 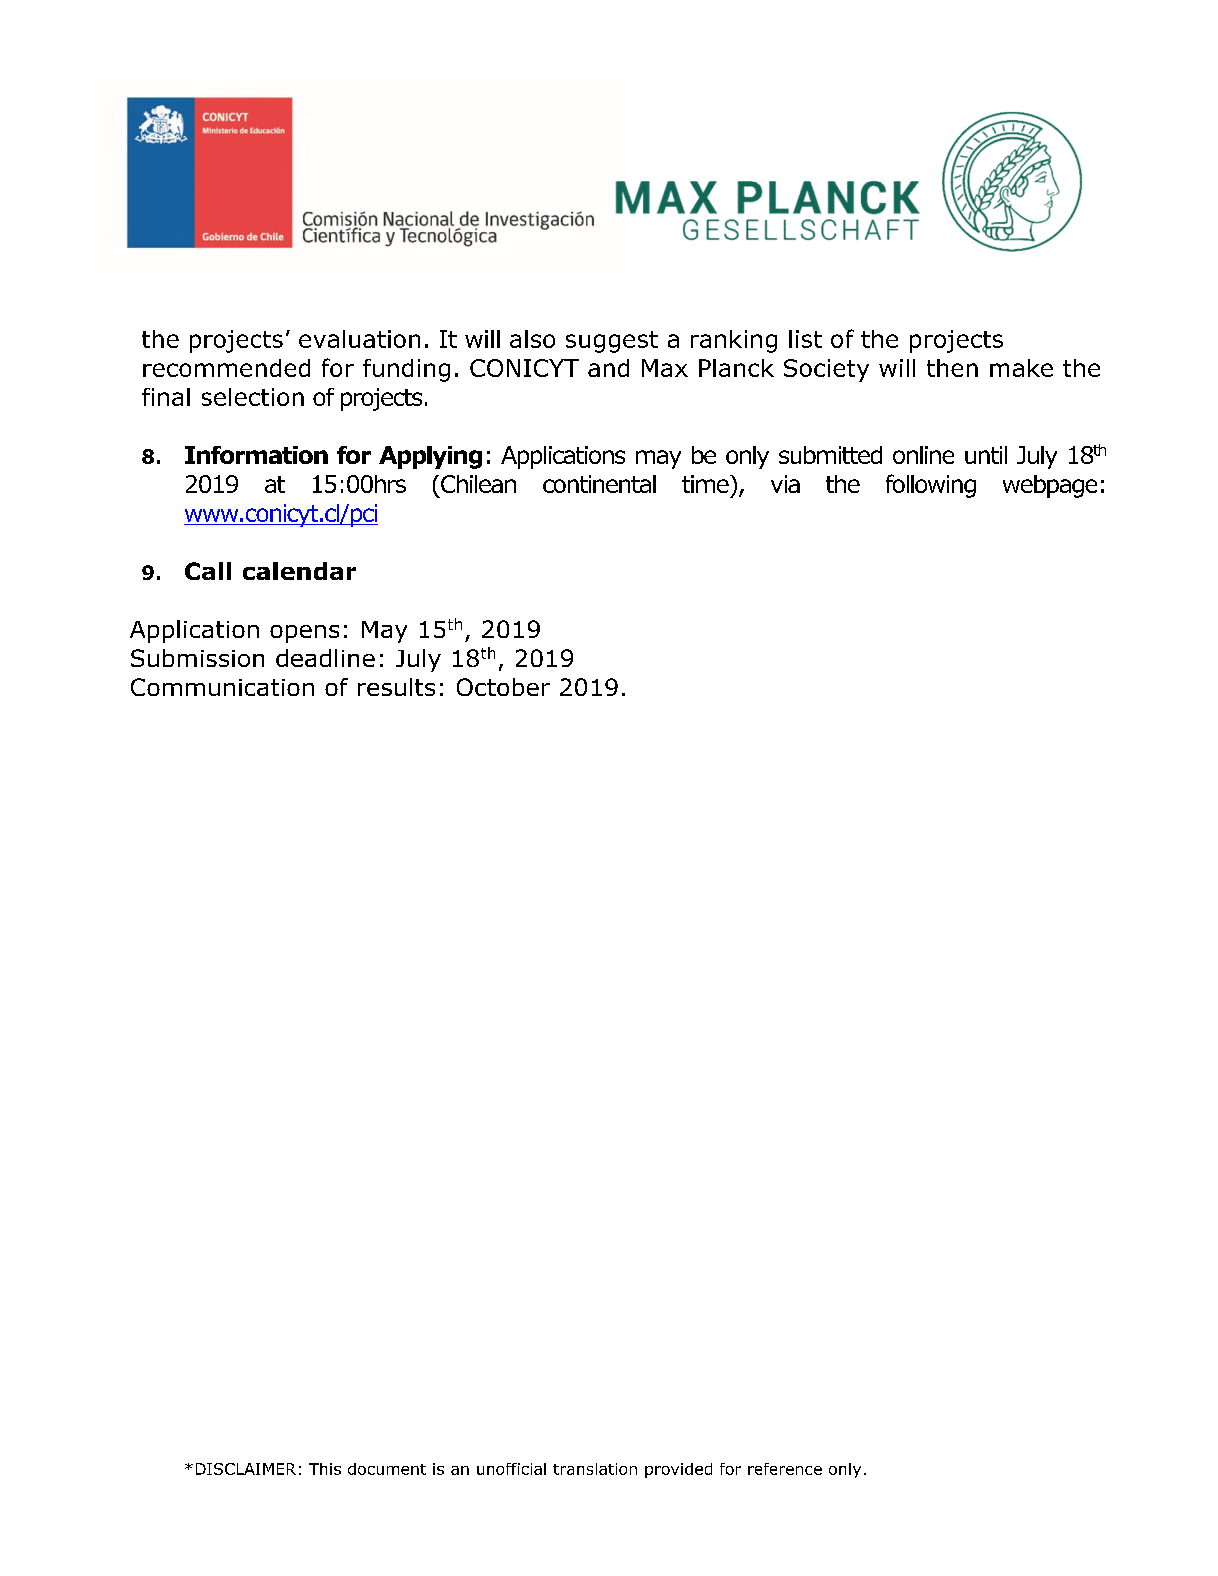 I want to click on translation, so click(x=595, y=1469).
